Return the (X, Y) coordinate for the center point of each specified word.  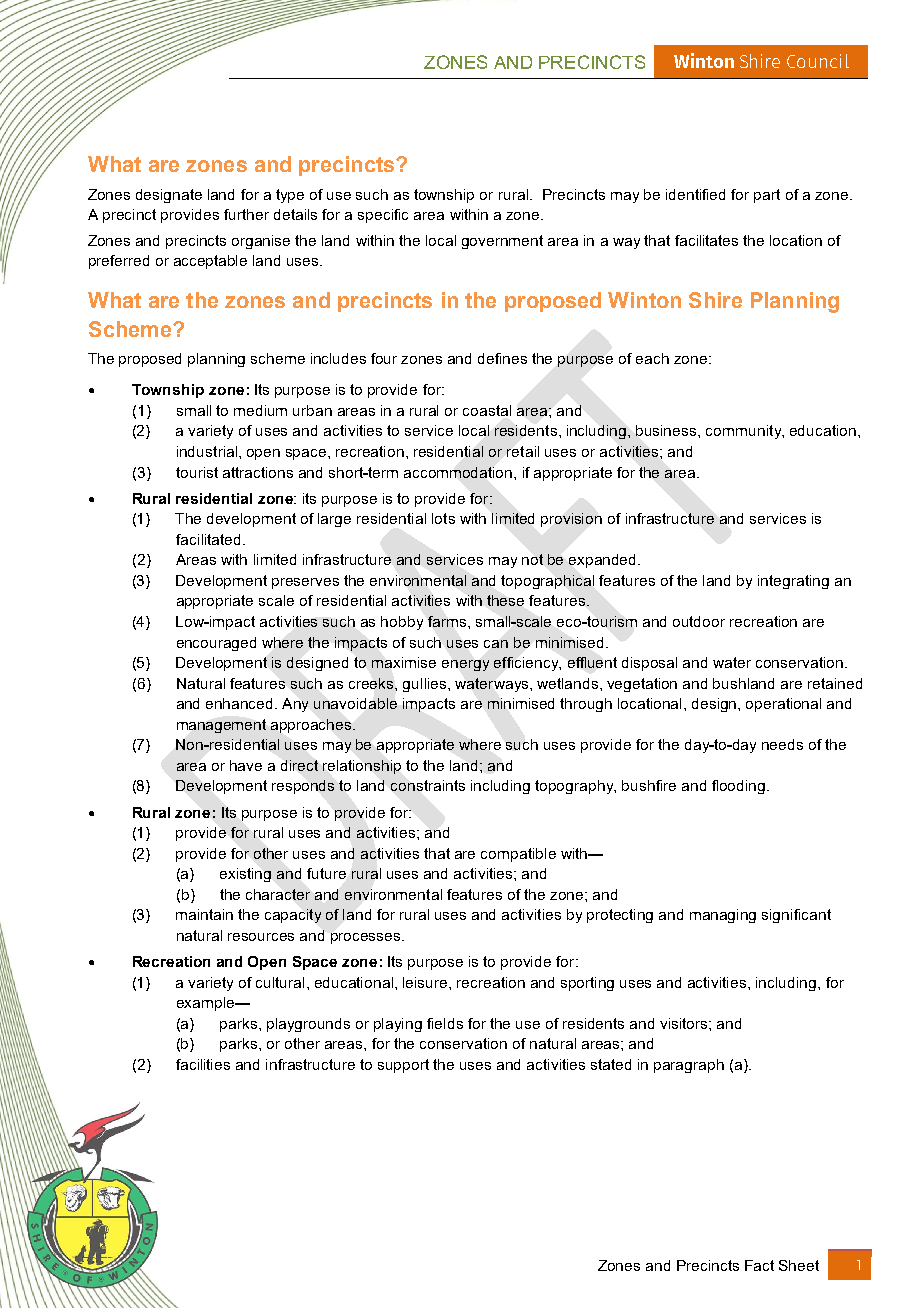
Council (818, 61)
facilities (203, 1064)
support (403, 1066)
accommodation (459, 472)
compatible (518, 855)
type (290, 196)
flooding (740, 787)
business (667, 430)
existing (245, 875)
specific (383, 216)
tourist (197, 472)
